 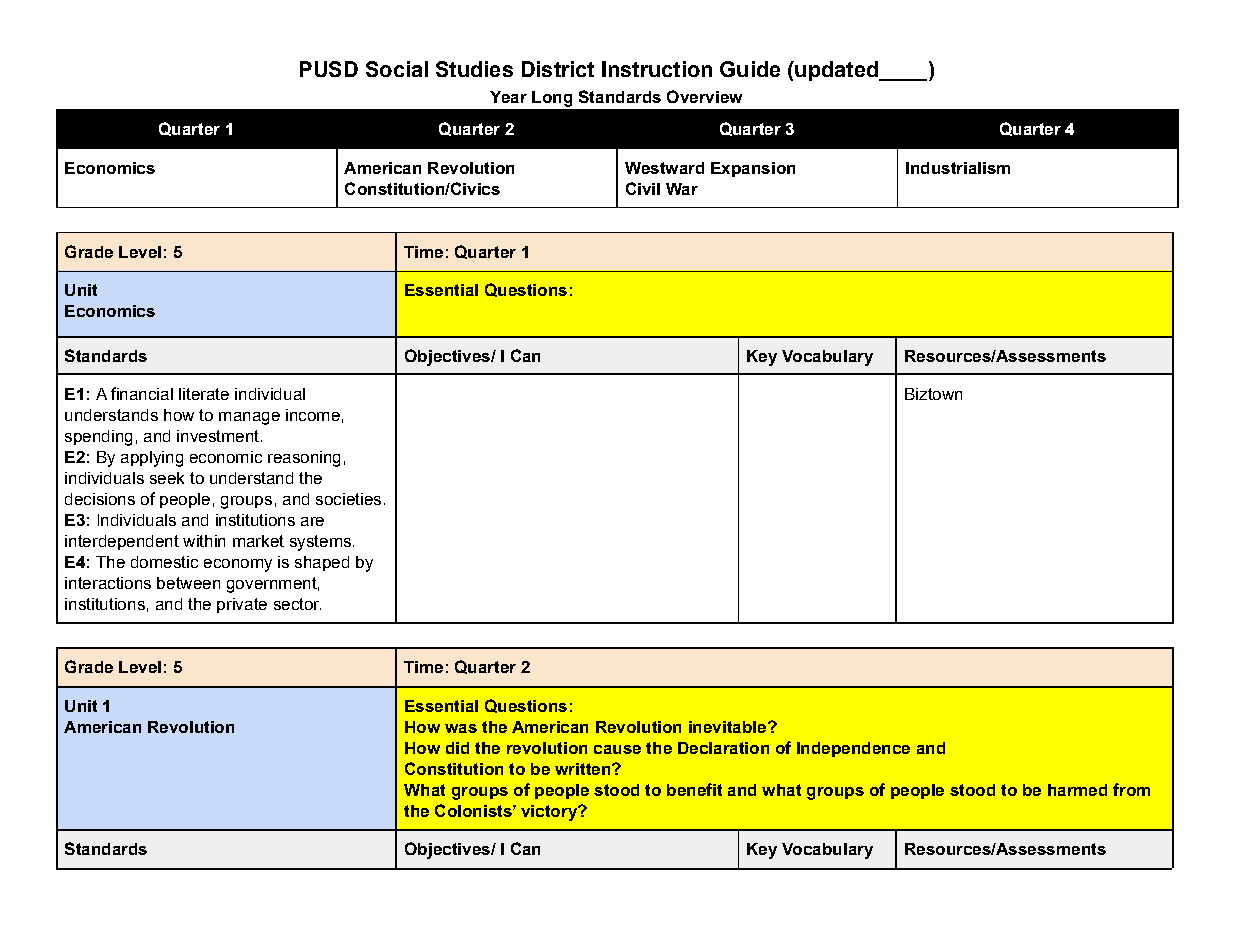 I want to click on Industrialism, so click(x=958, y=168).
